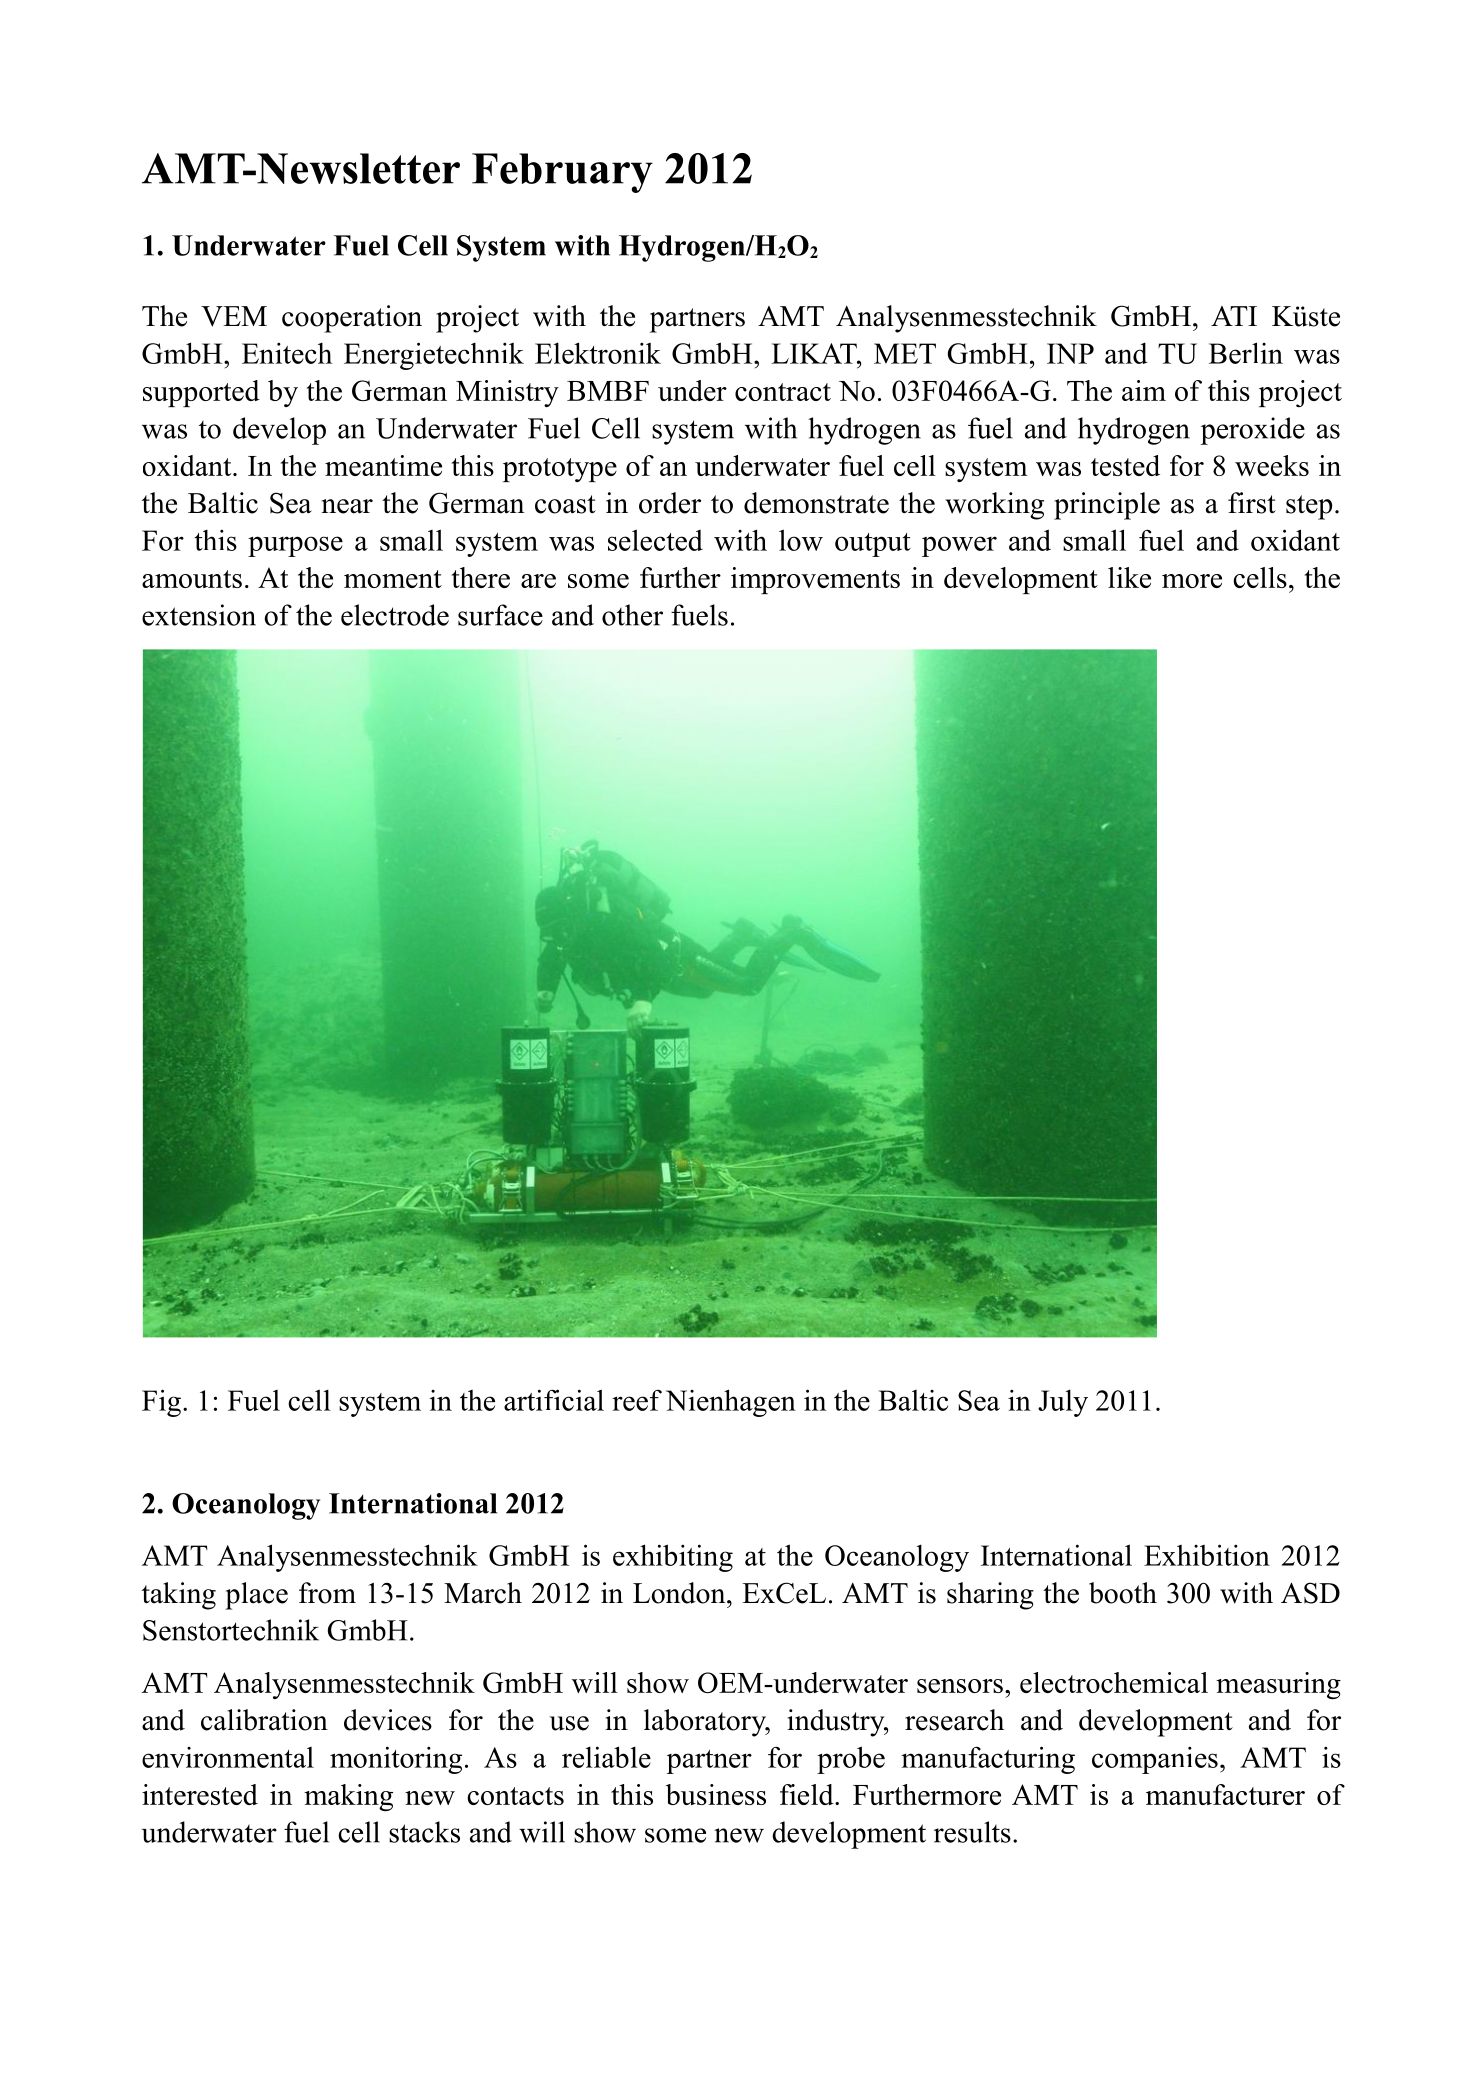 Image resolution: width=1483 pixels, height=2099 pixels. Describe the element at coordinates (637, 1400) in the screenshot. I see `reef` at that location.
